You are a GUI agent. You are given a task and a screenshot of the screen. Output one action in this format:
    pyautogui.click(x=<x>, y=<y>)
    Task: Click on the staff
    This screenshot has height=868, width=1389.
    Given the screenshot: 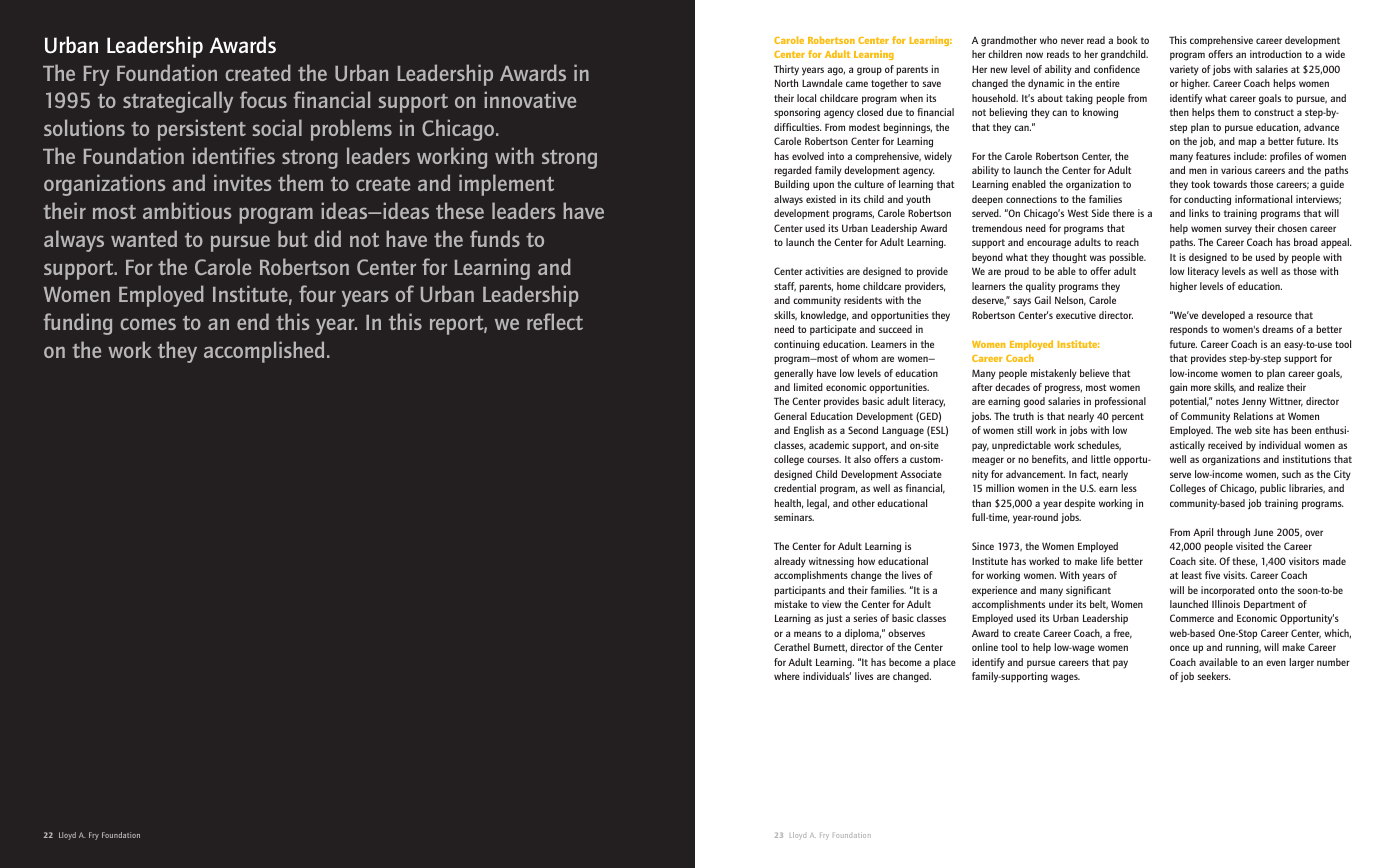 What is the action you would take?
    pyautogui.click(x=785, y=287)
